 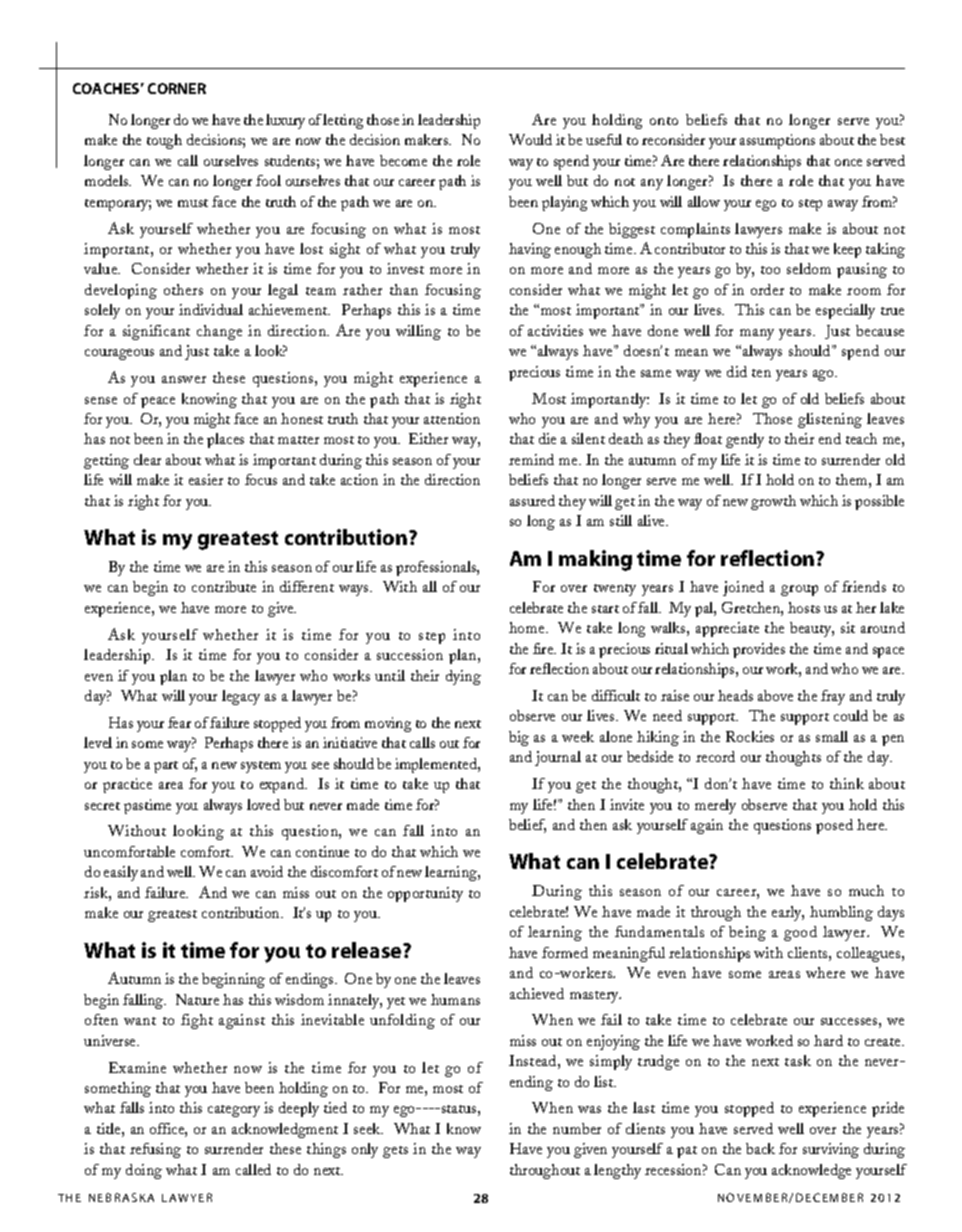 What do you see at coordinates (224, 586) in the screenshot?
I see `contribute` at bounding box center [224, 586].
